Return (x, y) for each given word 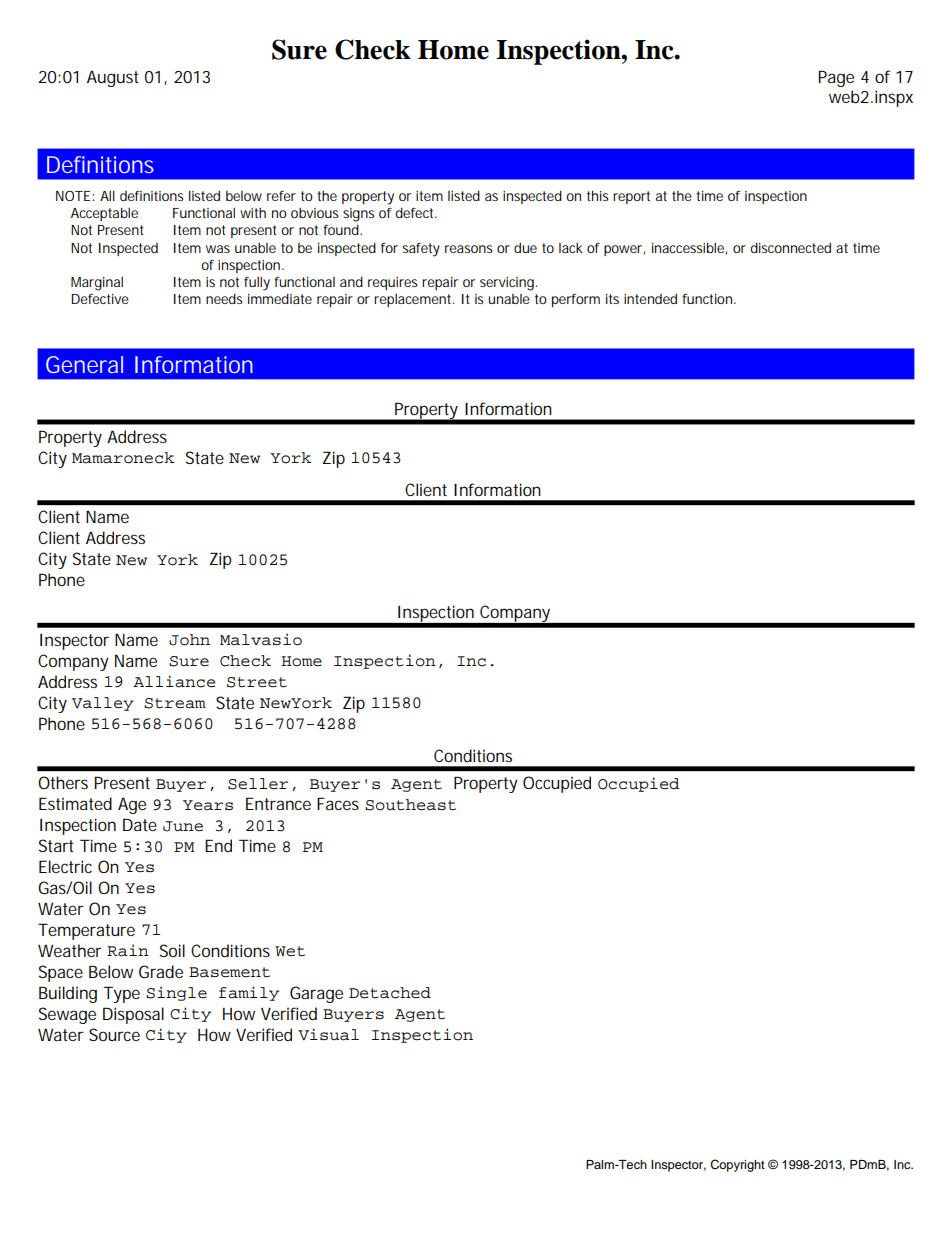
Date (140, 824)
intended (650, 299)
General (84, 364)
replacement (414, 300)
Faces (338, 803)
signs (358, 215)
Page (836, 78)
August (113, 78)
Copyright (737, 1165)
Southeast (410, 805)
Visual (328, 1034)
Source (114, 1034)
